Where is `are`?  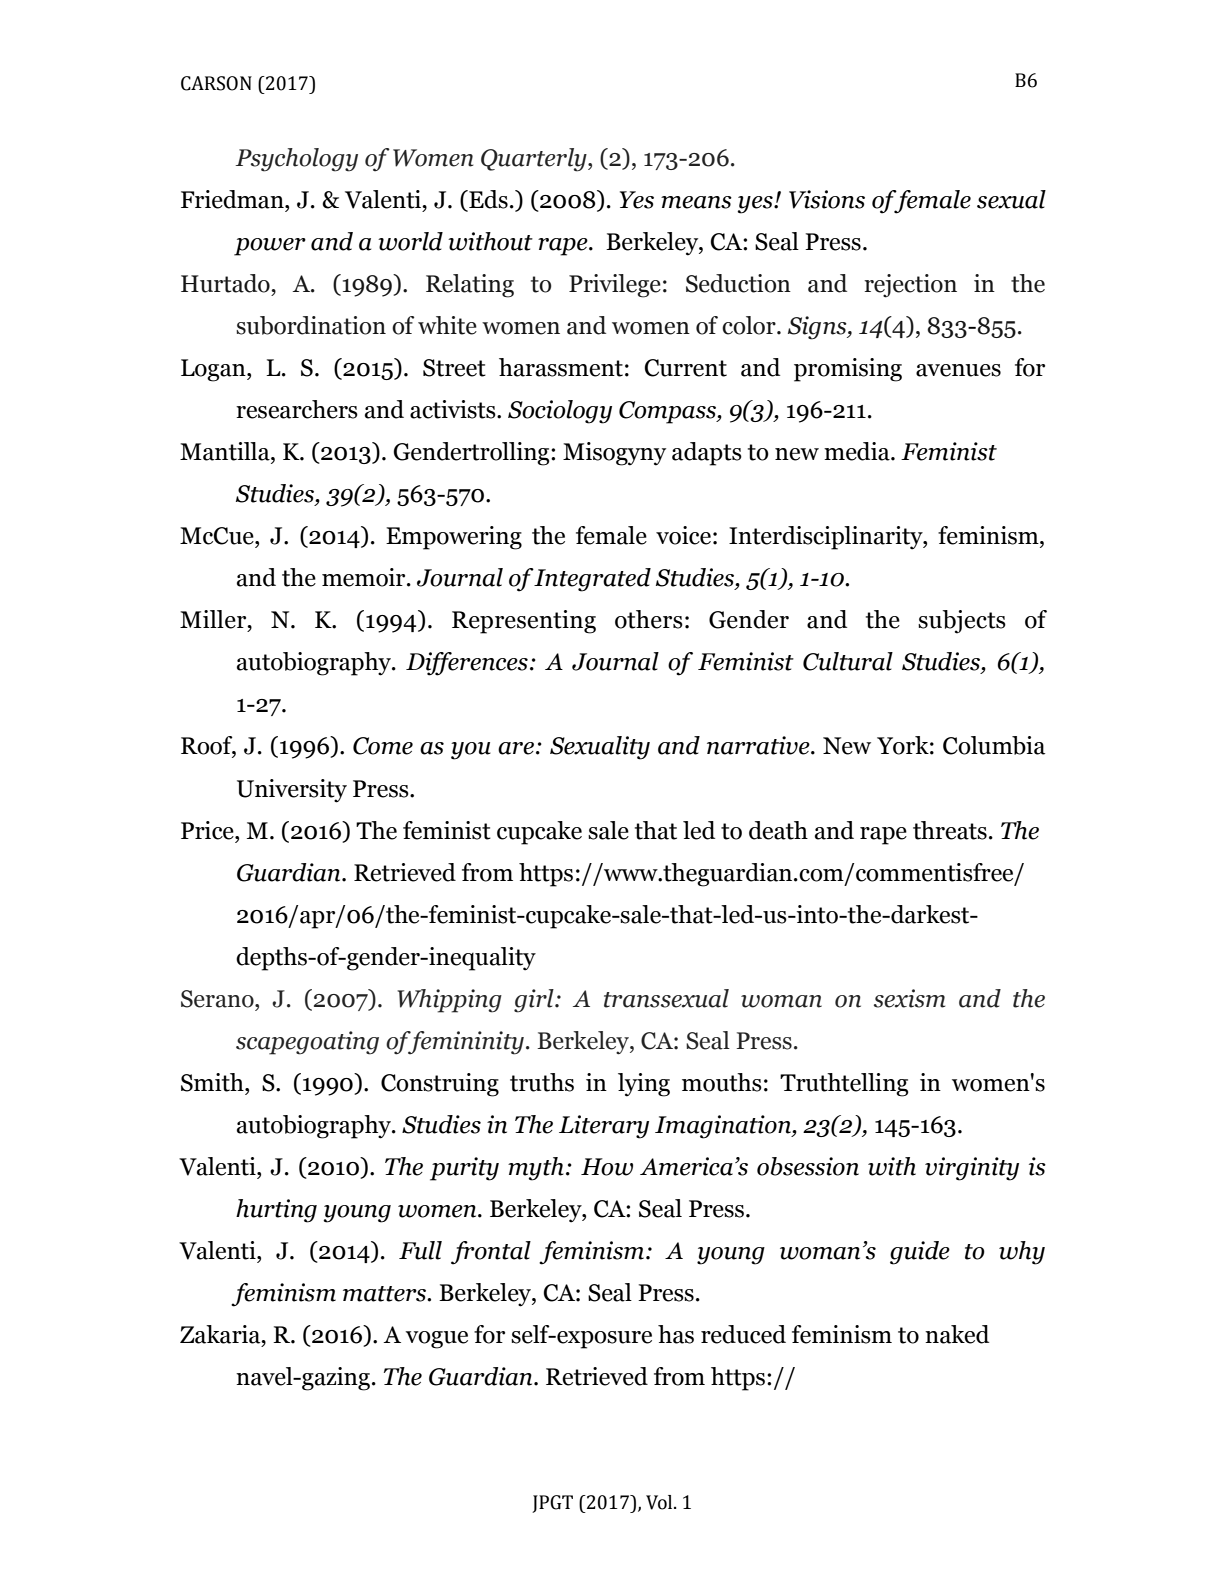
are is located at coordinates (516, 748).
